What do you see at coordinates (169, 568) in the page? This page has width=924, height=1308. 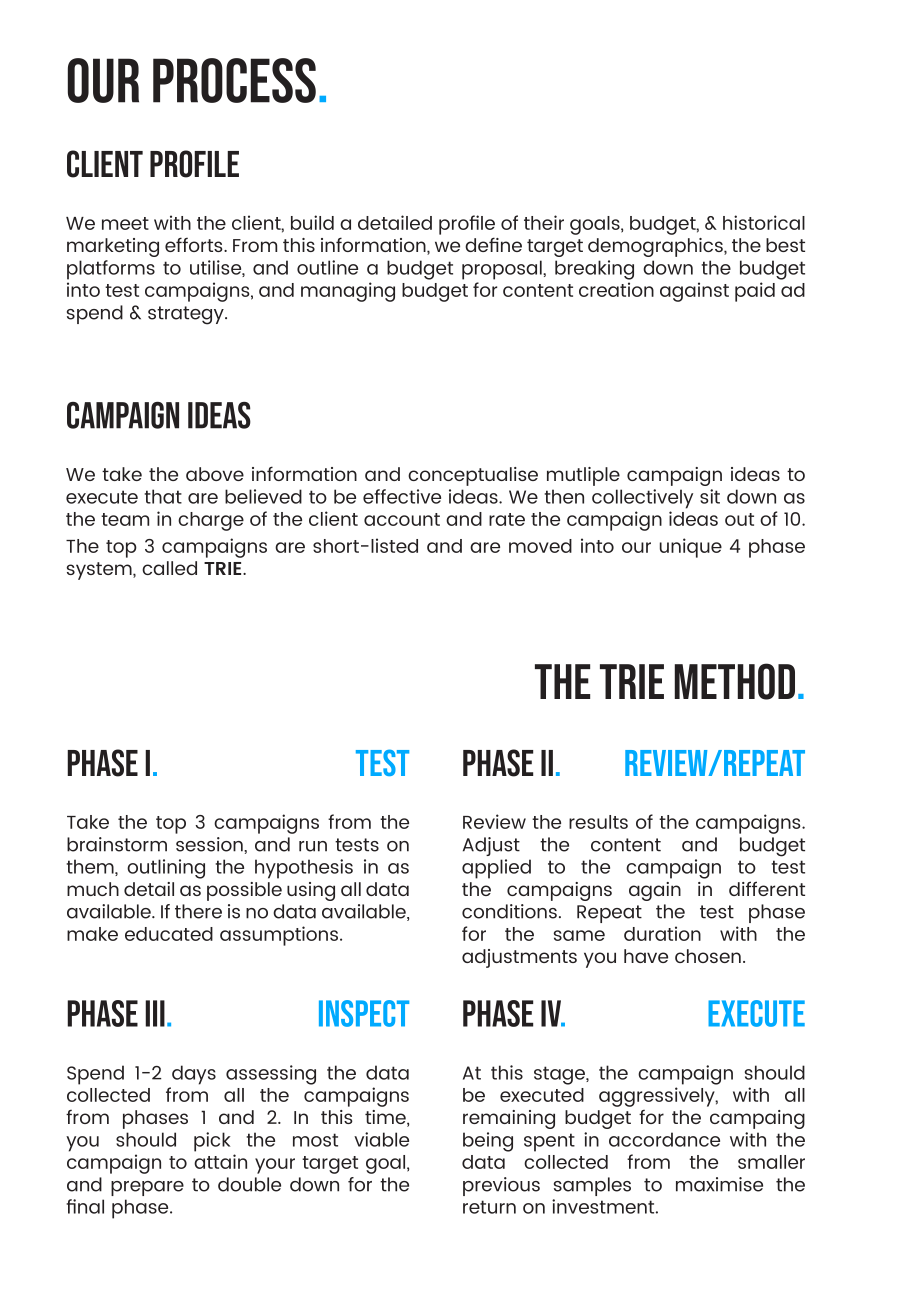 I see `called` at bounding box center [169, 568].
